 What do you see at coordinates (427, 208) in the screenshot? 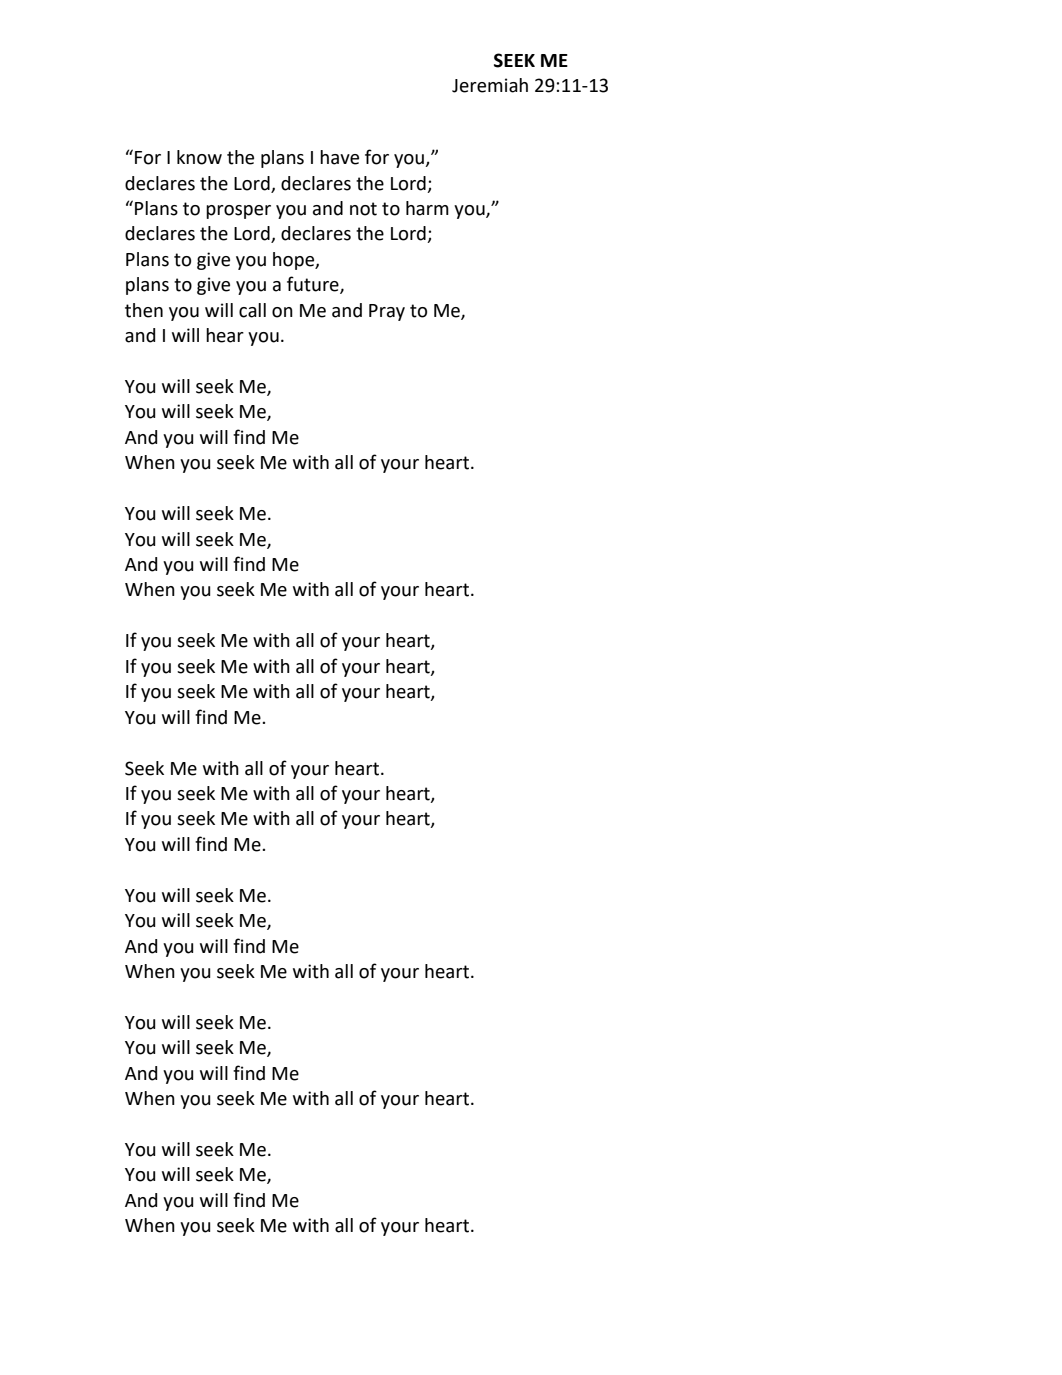
I see `harm` at bounding box center [427, 208].
